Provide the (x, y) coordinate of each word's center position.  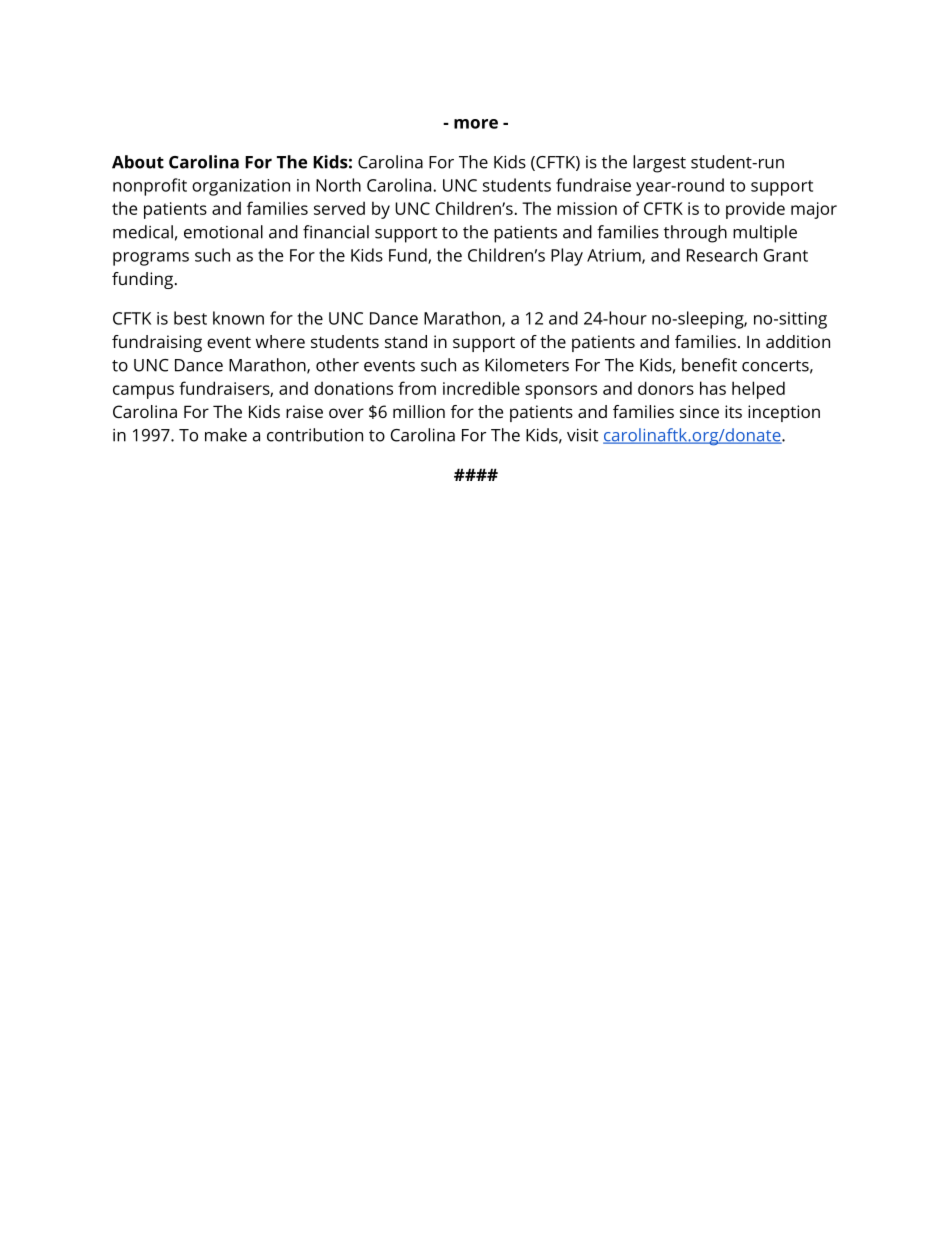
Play (567, 257)
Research (722, 255)
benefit (709, 365)
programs (151, 259)
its (733, 411)
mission (587, 208)
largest (659, 164)
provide (755, 210)
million (419, 411)
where (280, 341)
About (138, 162)
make (226, 435)
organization (241, 187)
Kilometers (527, 365)
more (476, 124)
